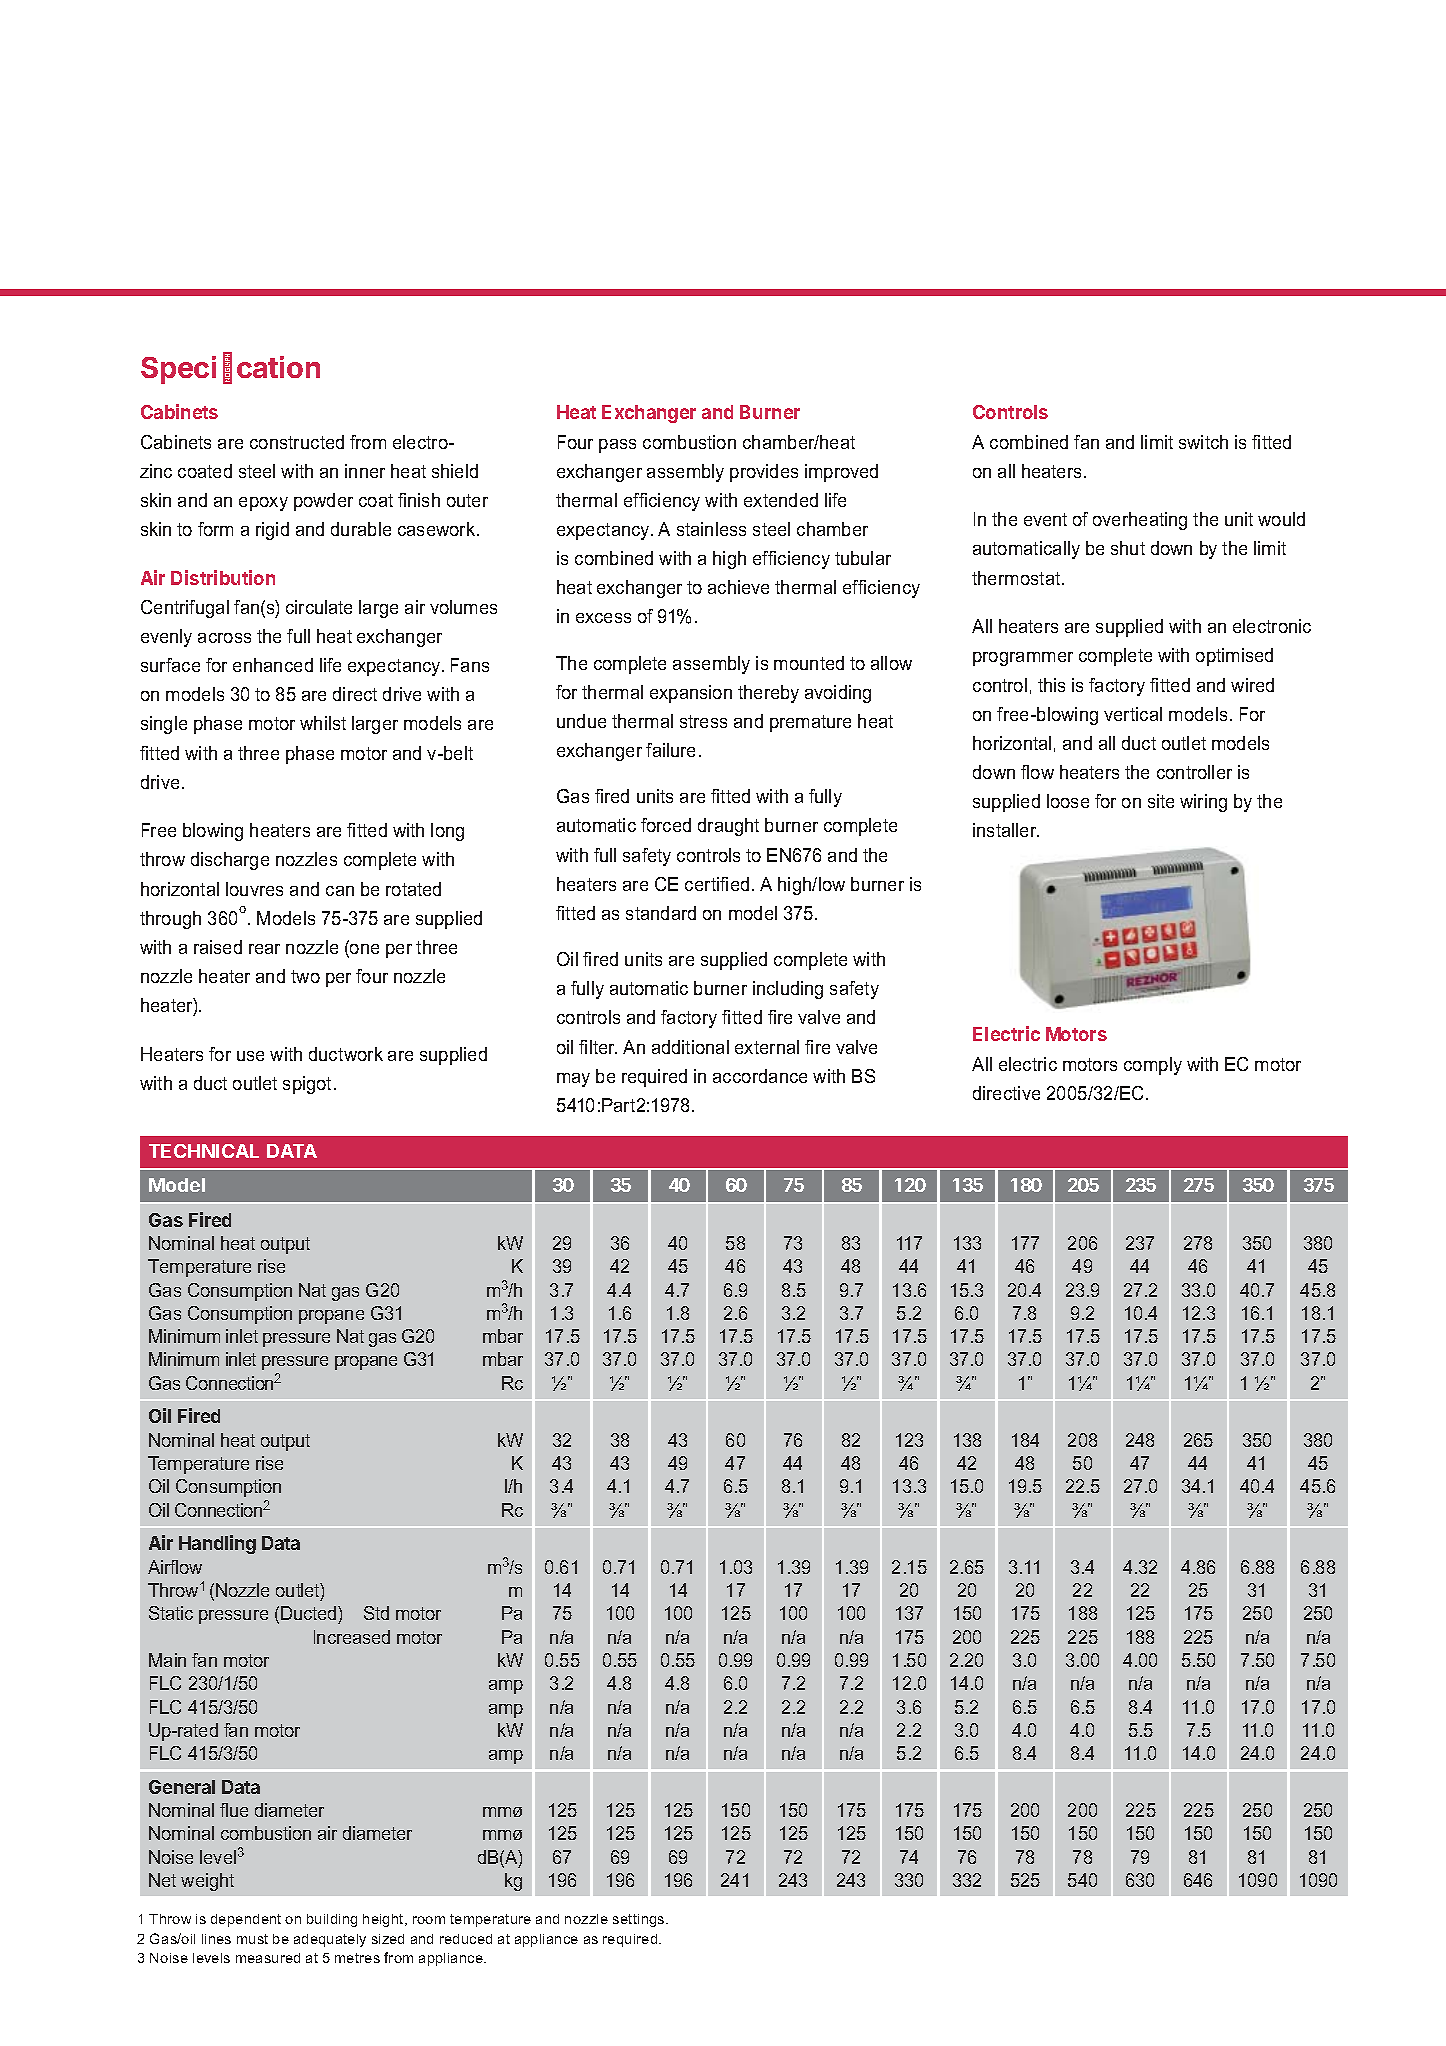 Image resolution: width=1446 pixels, height=2046 pixels. What do you see at coordinates (760, 1076) in the image?
I see `accordance` at bounding box center [760, 1076].
